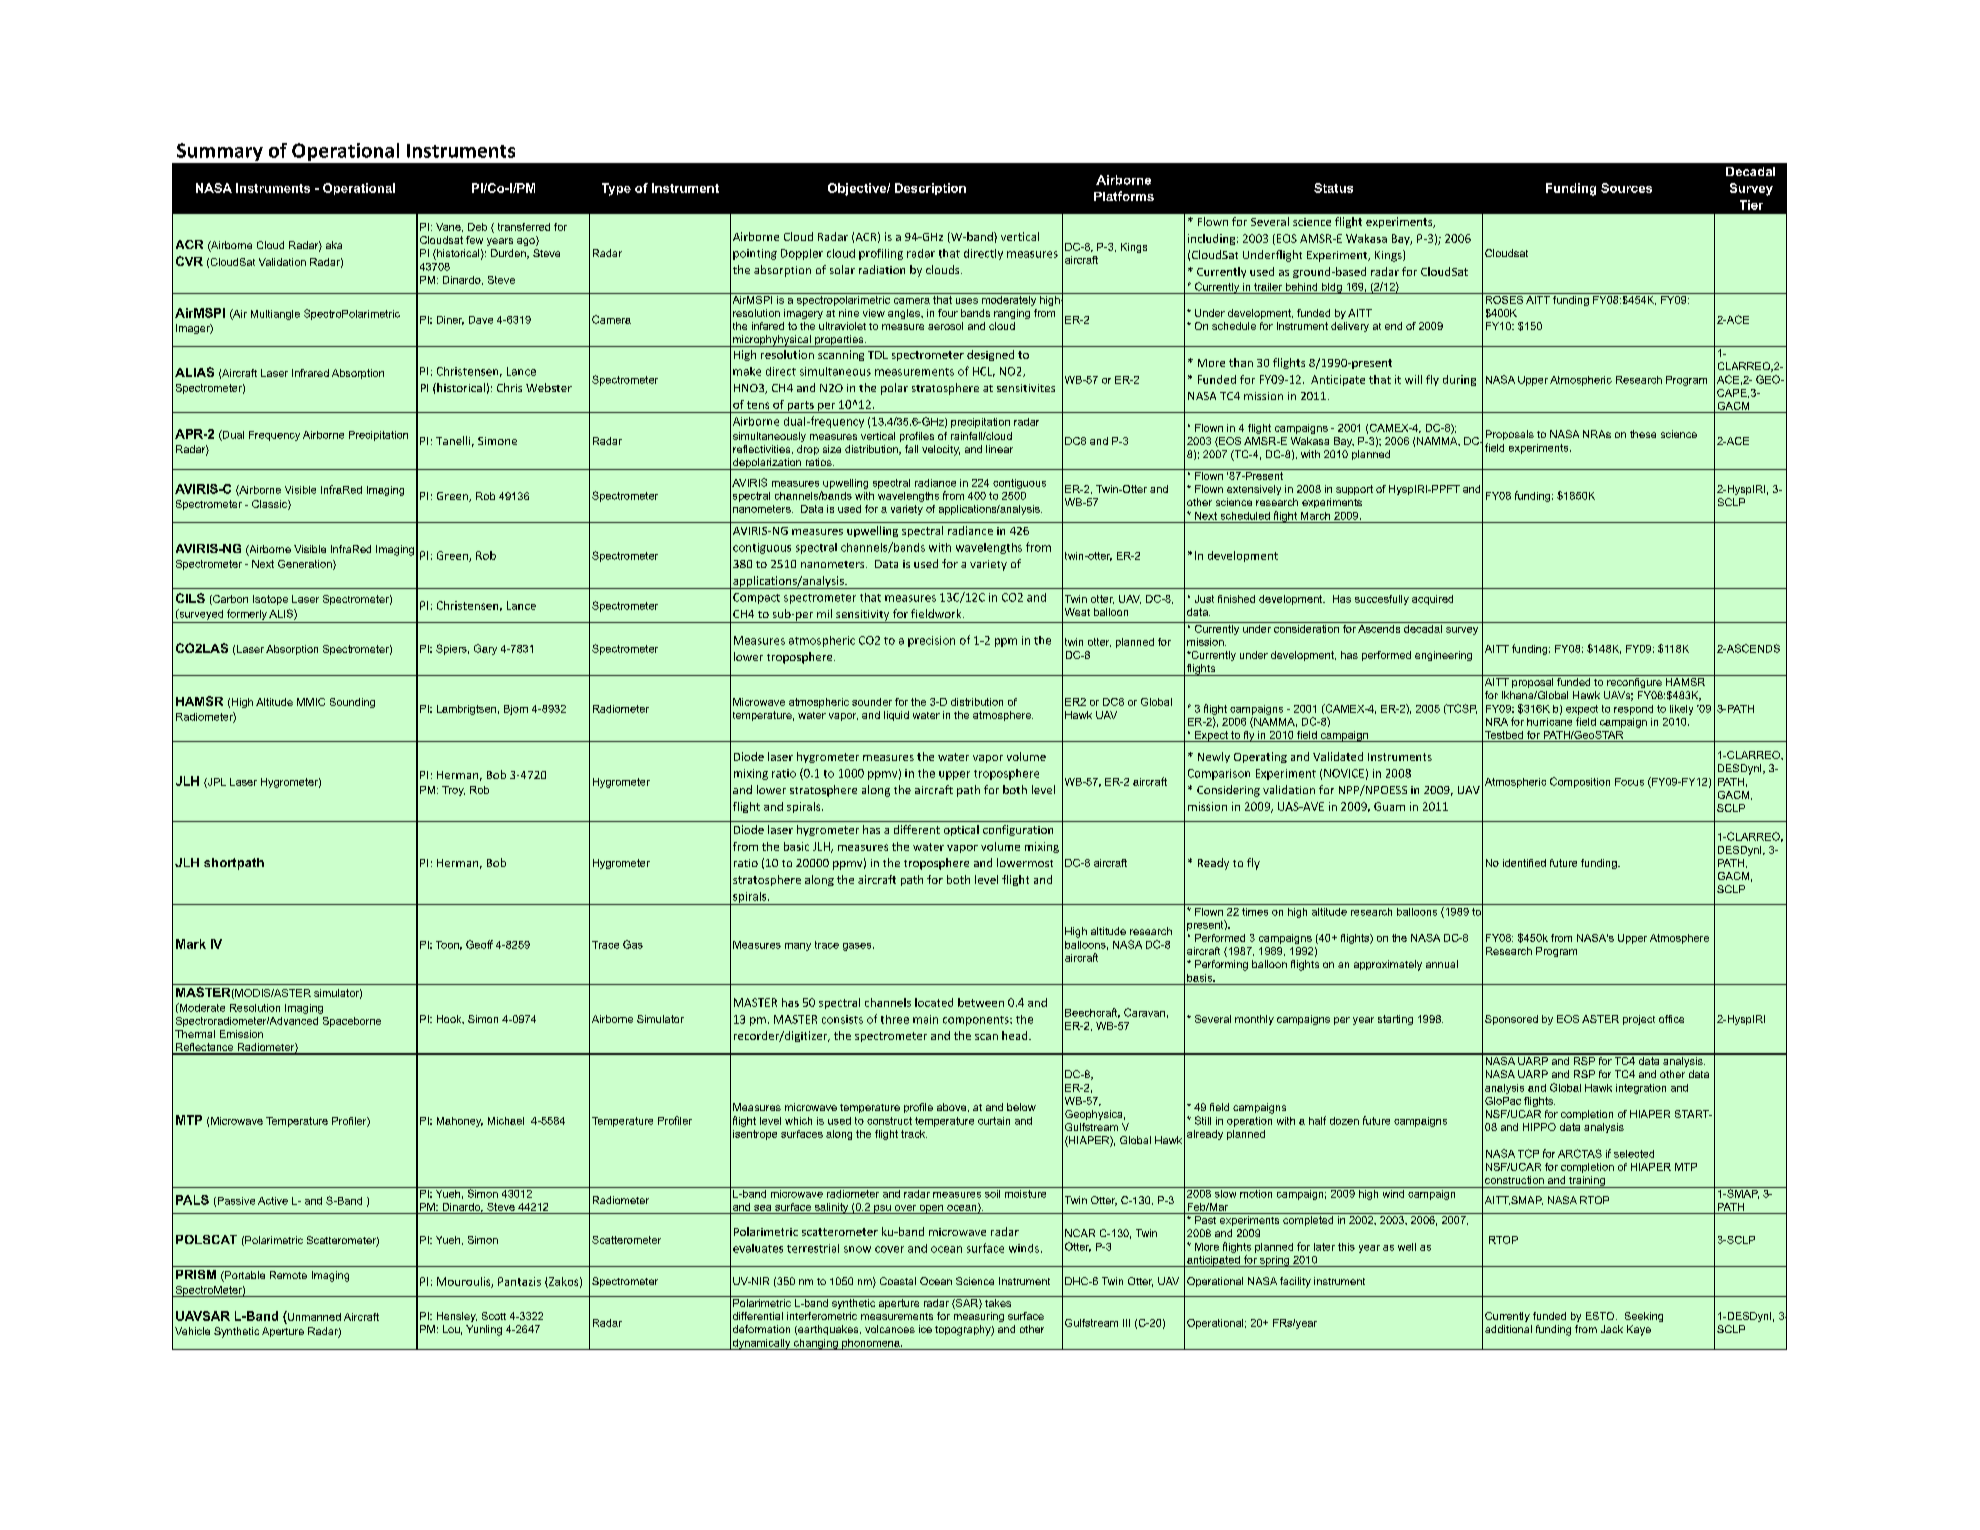 This screenshot has height=1530, width=1980. What do you see at coordinates (194, 372) in the screenshot?
I see `ALIAS` at bounding box center [194, 372].
